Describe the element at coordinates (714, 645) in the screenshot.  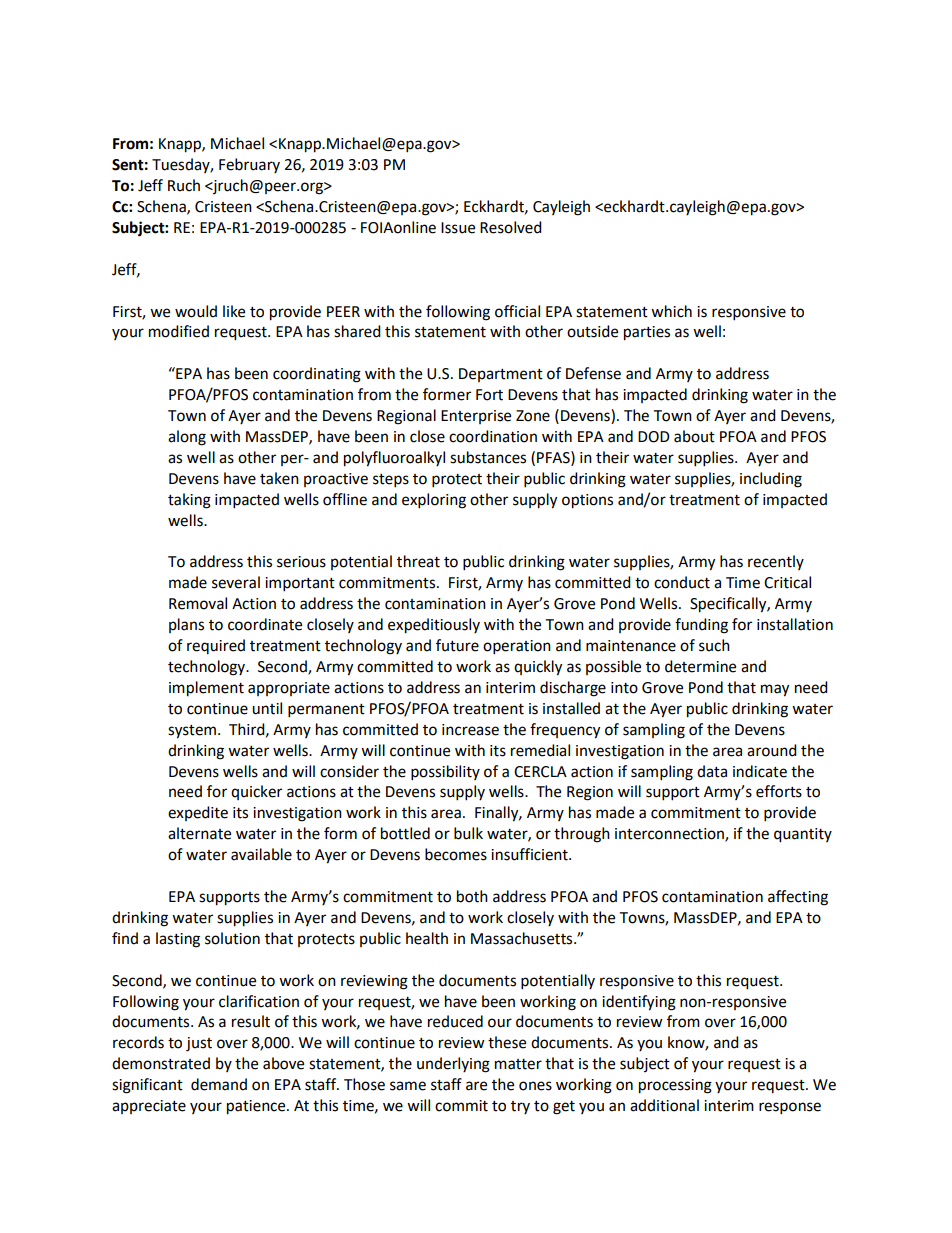
I see `such` at that location.
